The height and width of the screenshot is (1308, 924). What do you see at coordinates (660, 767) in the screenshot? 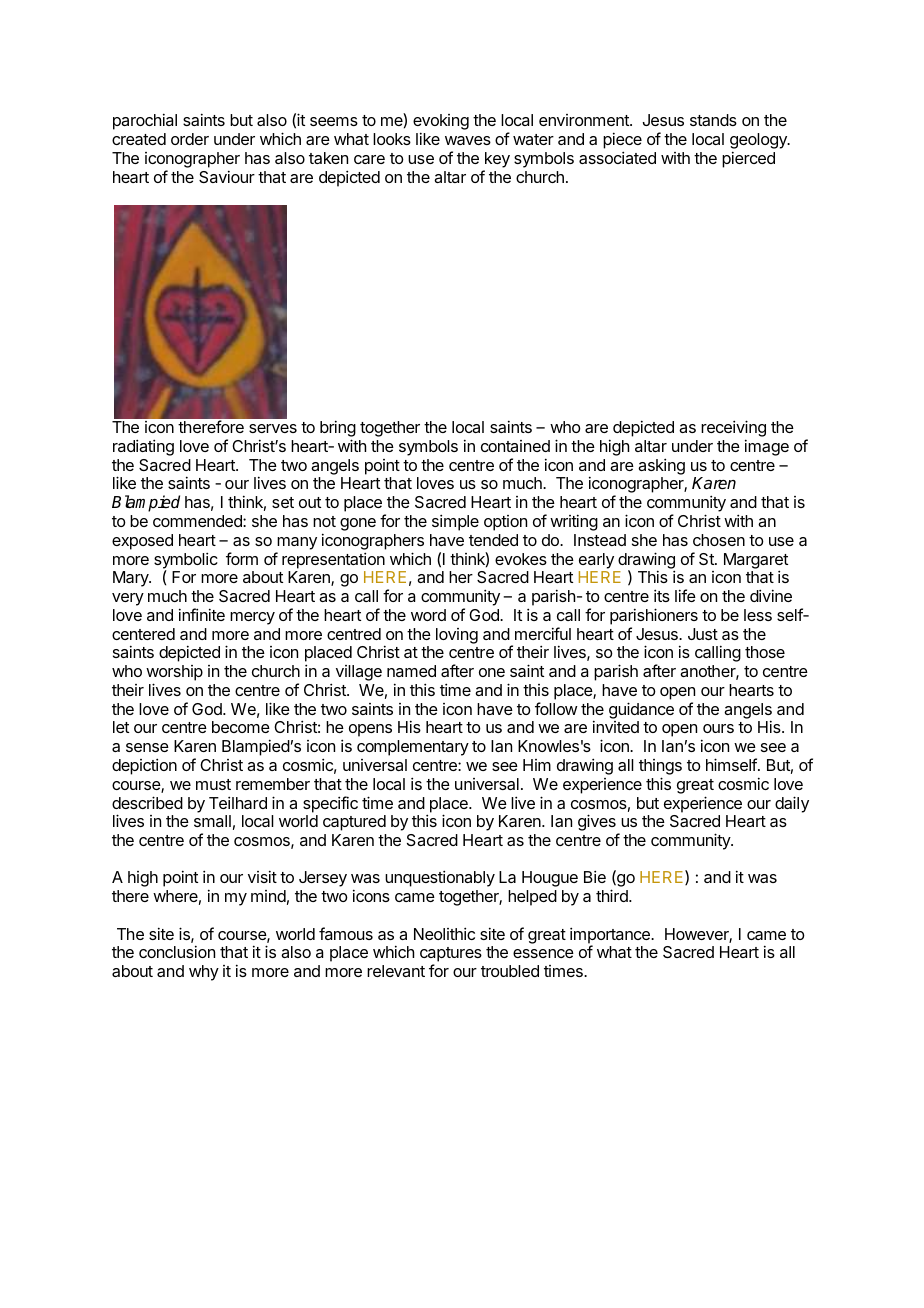
I see `things` at bounding box center [660, 767].
